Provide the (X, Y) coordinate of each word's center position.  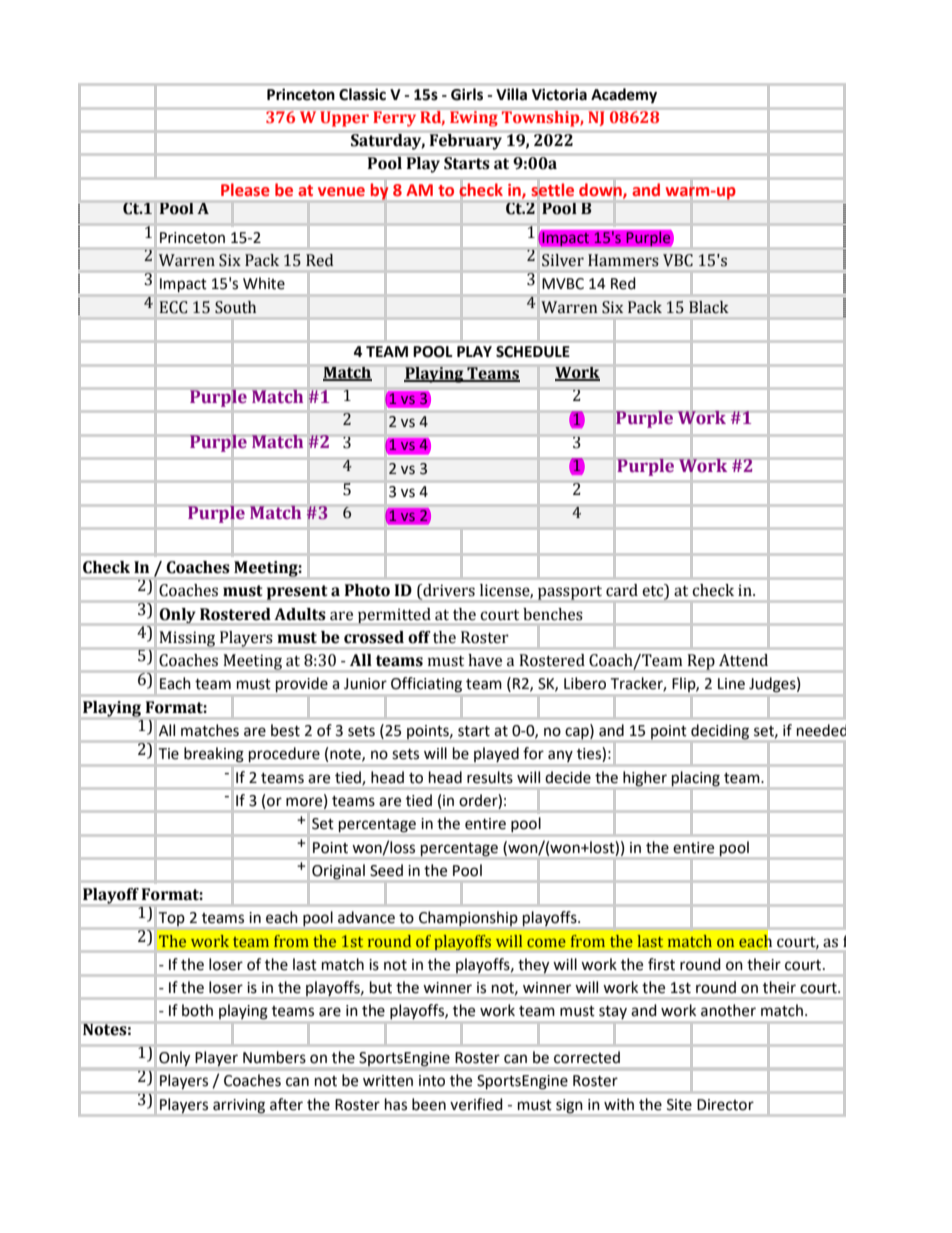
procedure (284, 754)
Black (708, 307)
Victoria (559, 94)
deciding (720, 731)
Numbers (274, 1057)
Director (725, 1105)
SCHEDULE (533, 352)
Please (245, 189)
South (235, 307)
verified (476, 1104)
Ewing (473, 119)
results (490, 777)
